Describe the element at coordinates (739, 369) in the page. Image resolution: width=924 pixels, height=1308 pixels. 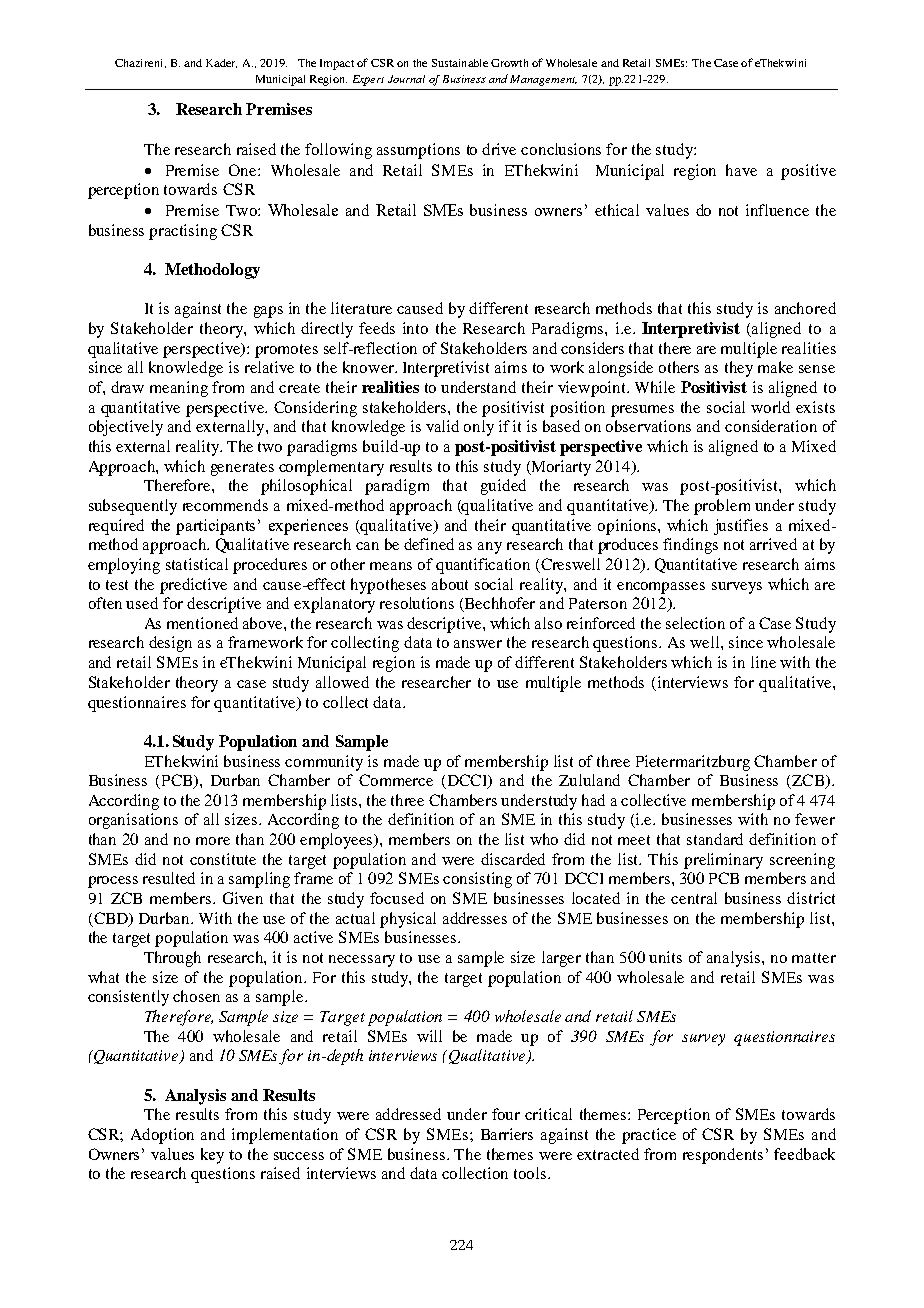
I see `they` at that location.
